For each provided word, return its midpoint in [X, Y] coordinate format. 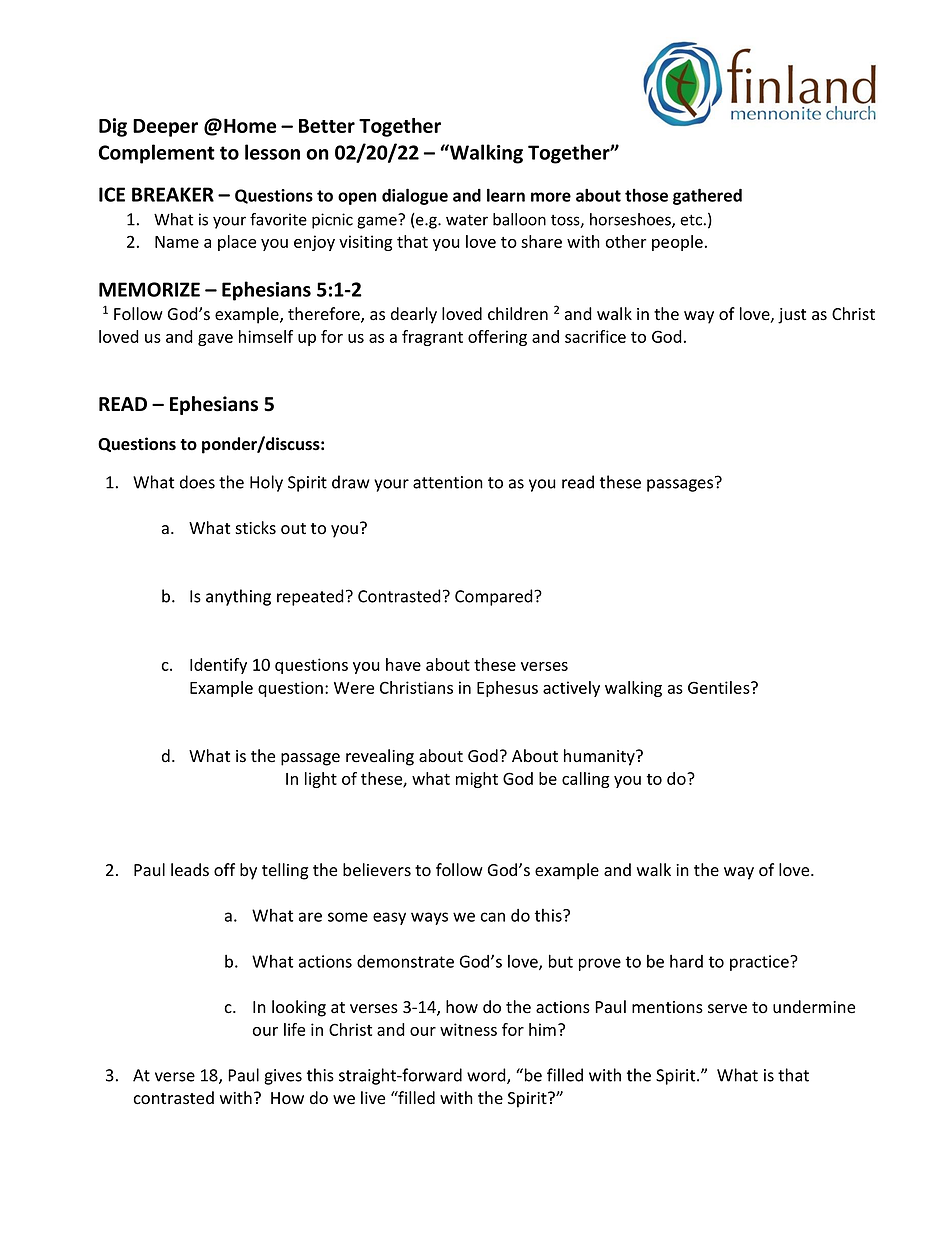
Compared [495, 597]
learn [506, 195]
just [792, 316]
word [487, 1076]
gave [215, 340]
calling [586, 780]
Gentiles [720, 687]
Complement [157, 154]
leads [190, 870]
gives [283, 1077]
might [477, 780]
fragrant [432, 338]
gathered [707, 196]
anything [238, 597]
